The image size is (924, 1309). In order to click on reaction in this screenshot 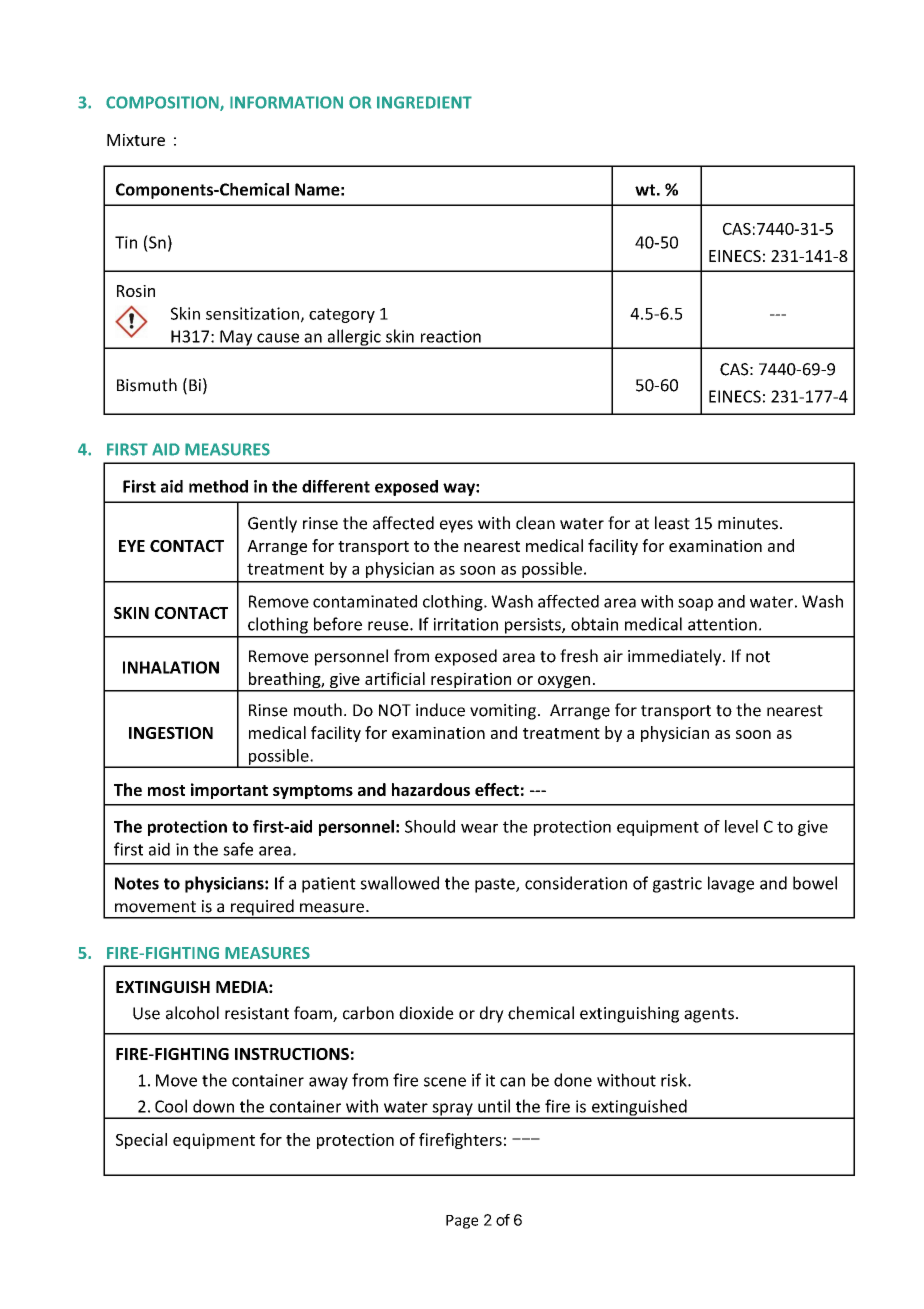, I will do `click(451, 336)`.
